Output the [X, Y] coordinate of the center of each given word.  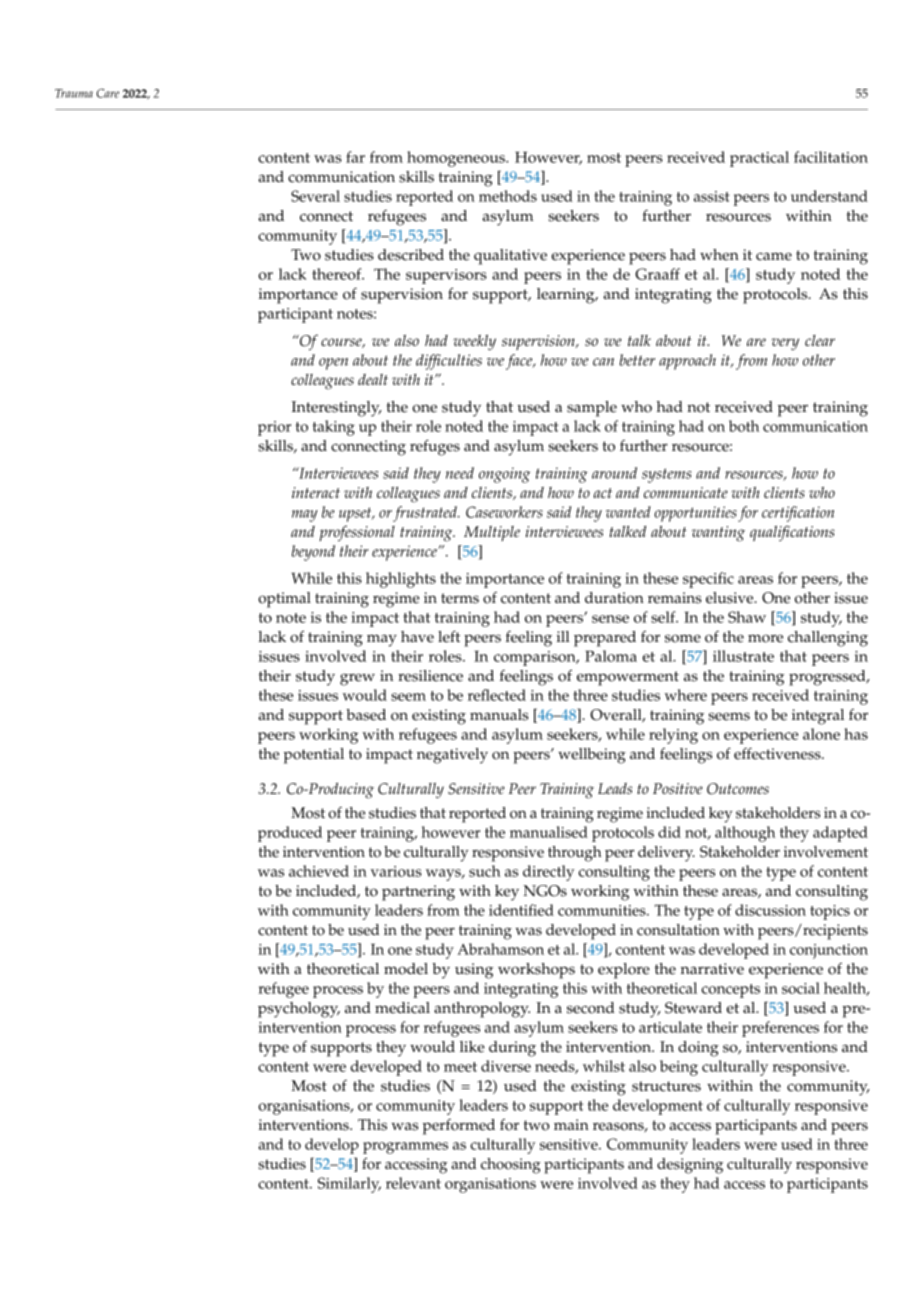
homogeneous [457, 159]
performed [459, 1127]
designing [690, 1166]
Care [108, 93]
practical [759, 159]
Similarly [349, 1185]
